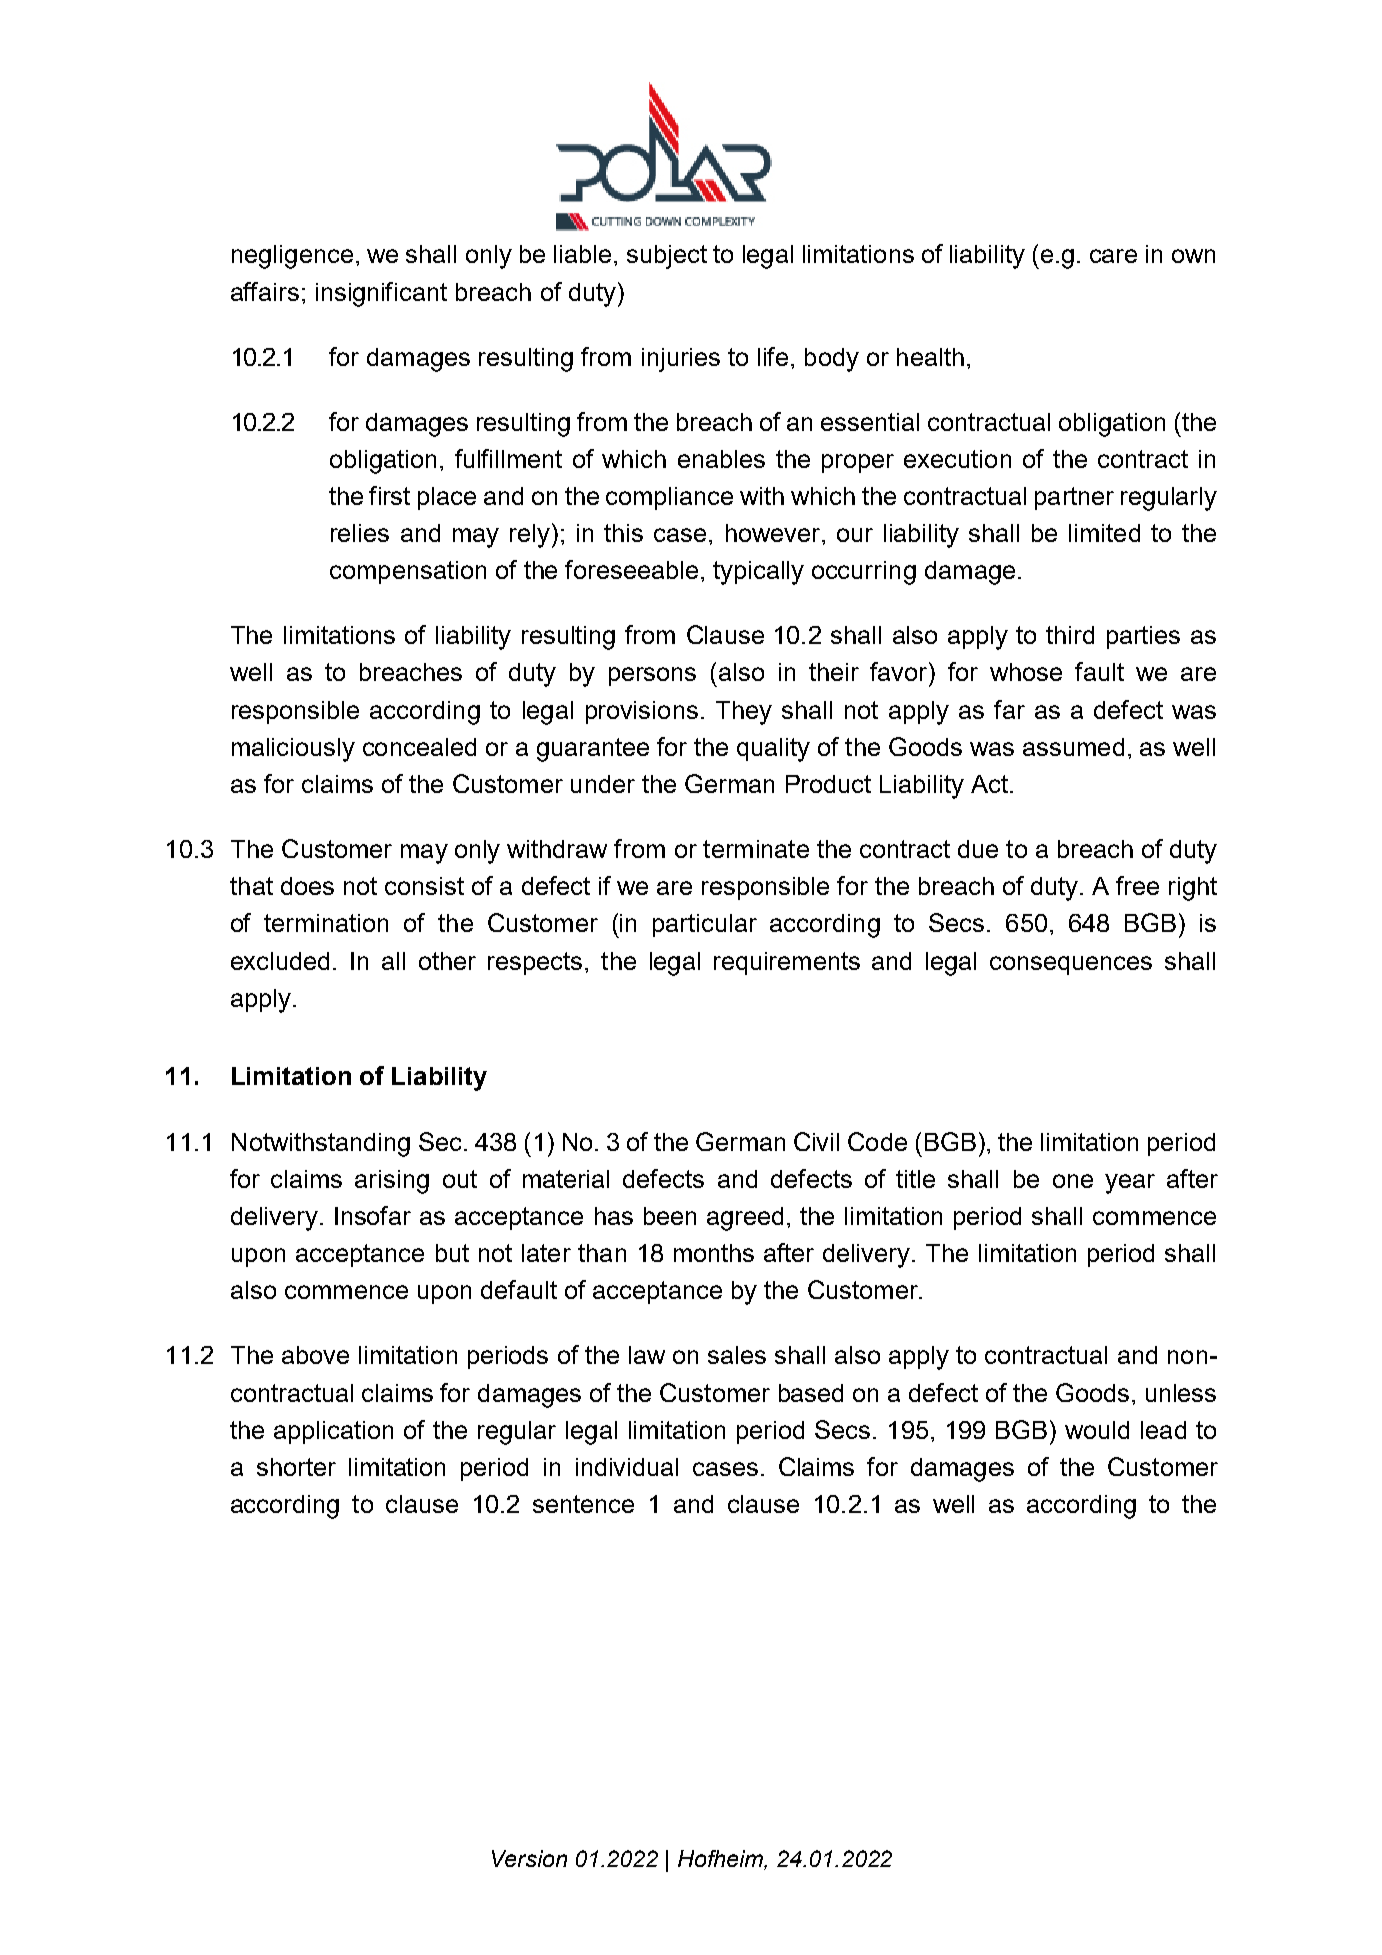 Image resolution: width=1382 pixels, height=1955 pixels. Describe the element at coordinates (315, 1355) in the image. I see `above` at that location.
